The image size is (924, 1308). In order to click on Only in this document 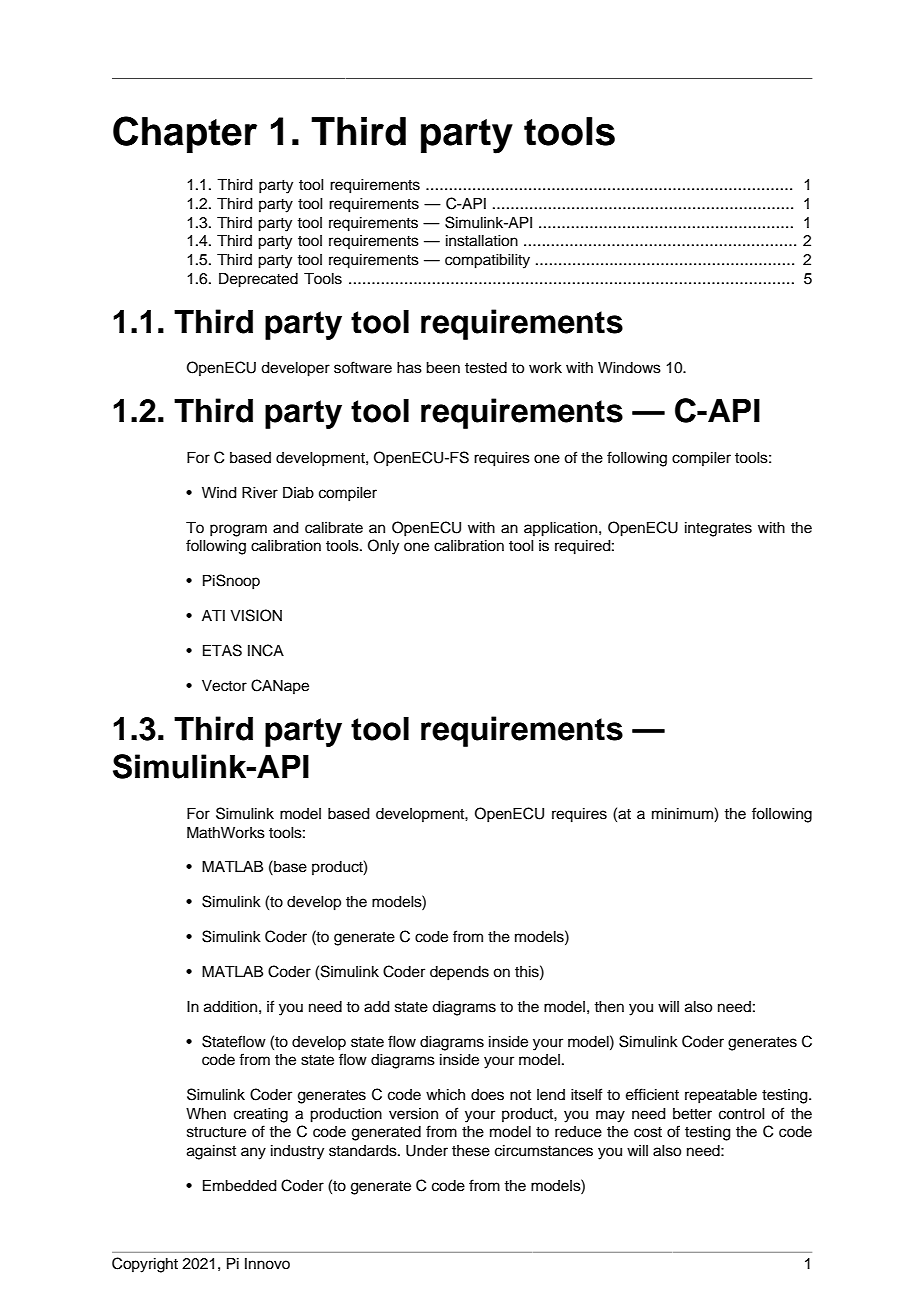, I will do `click(383, 547)`.
